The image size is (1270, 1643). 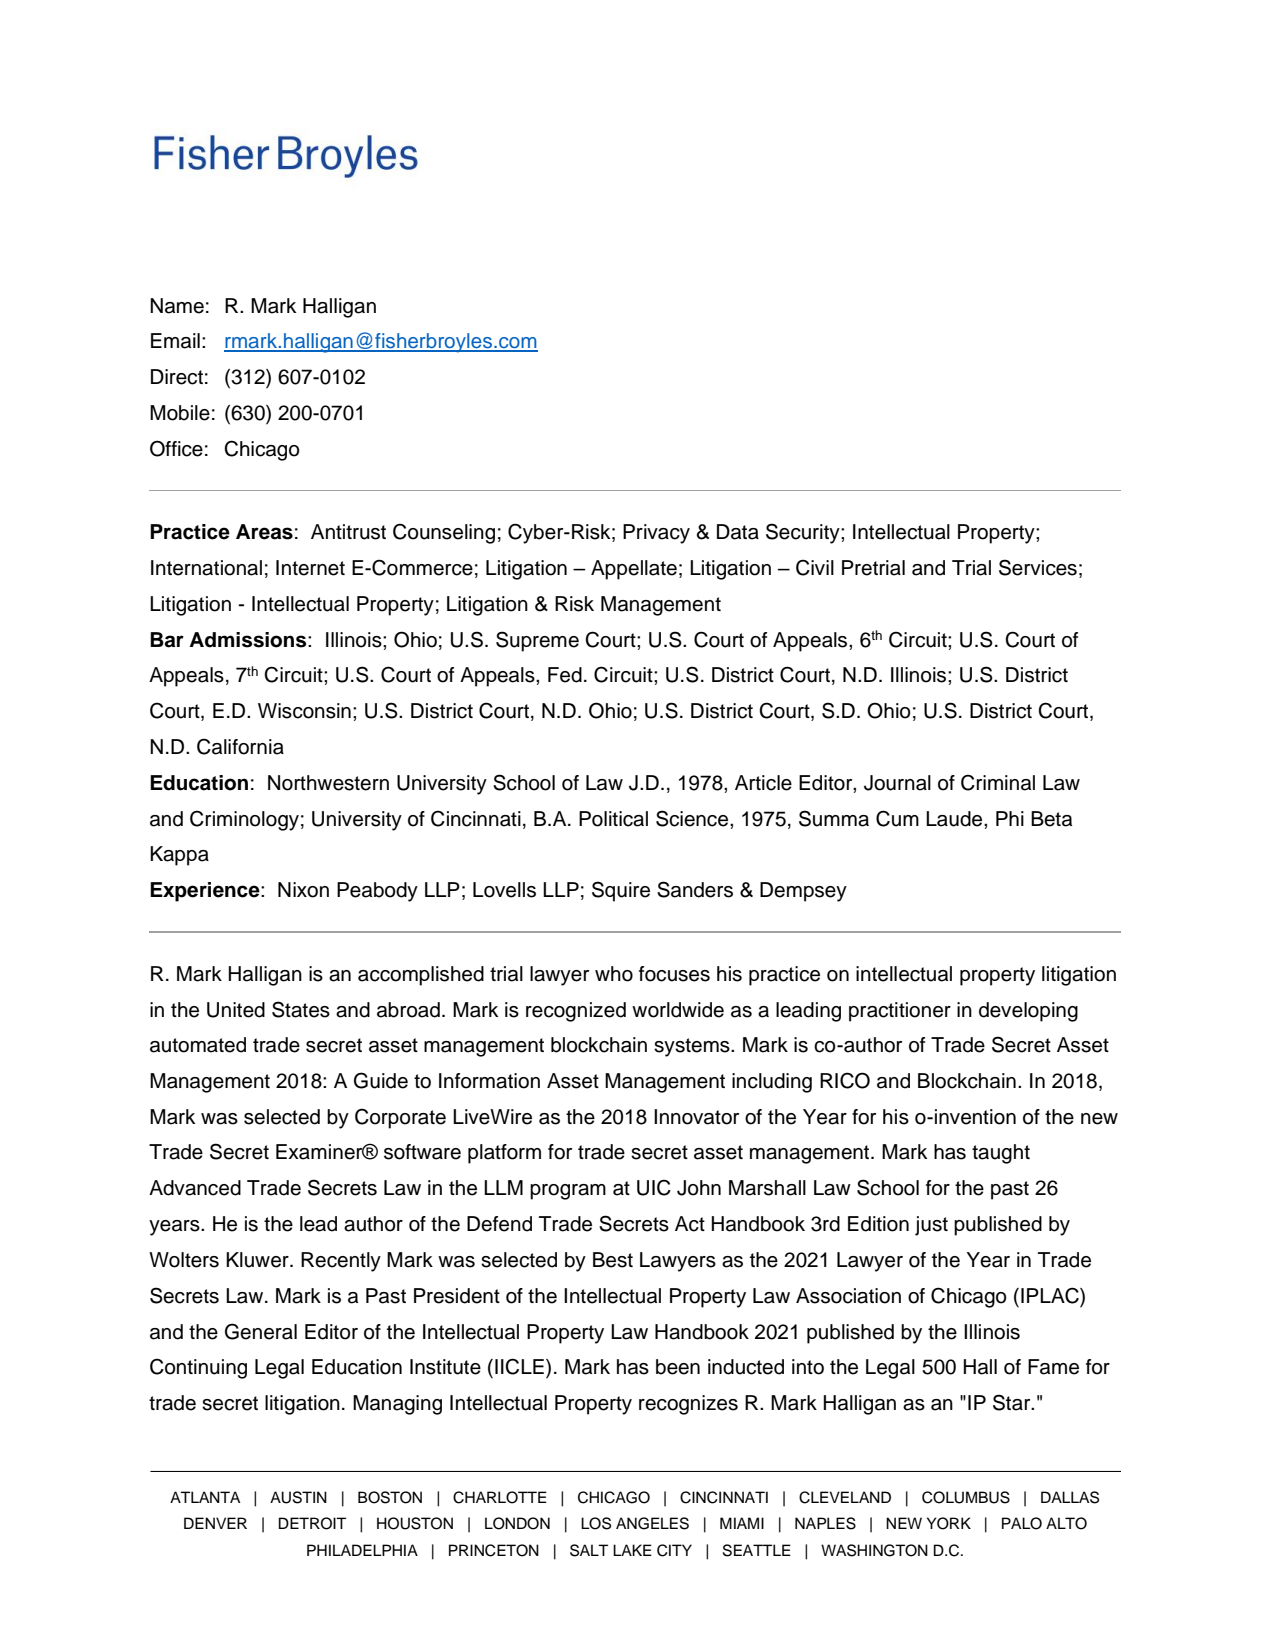 What do you see at coordinates (804, 533) in the image?
I see `Security` at bounding box center [804, 533].
